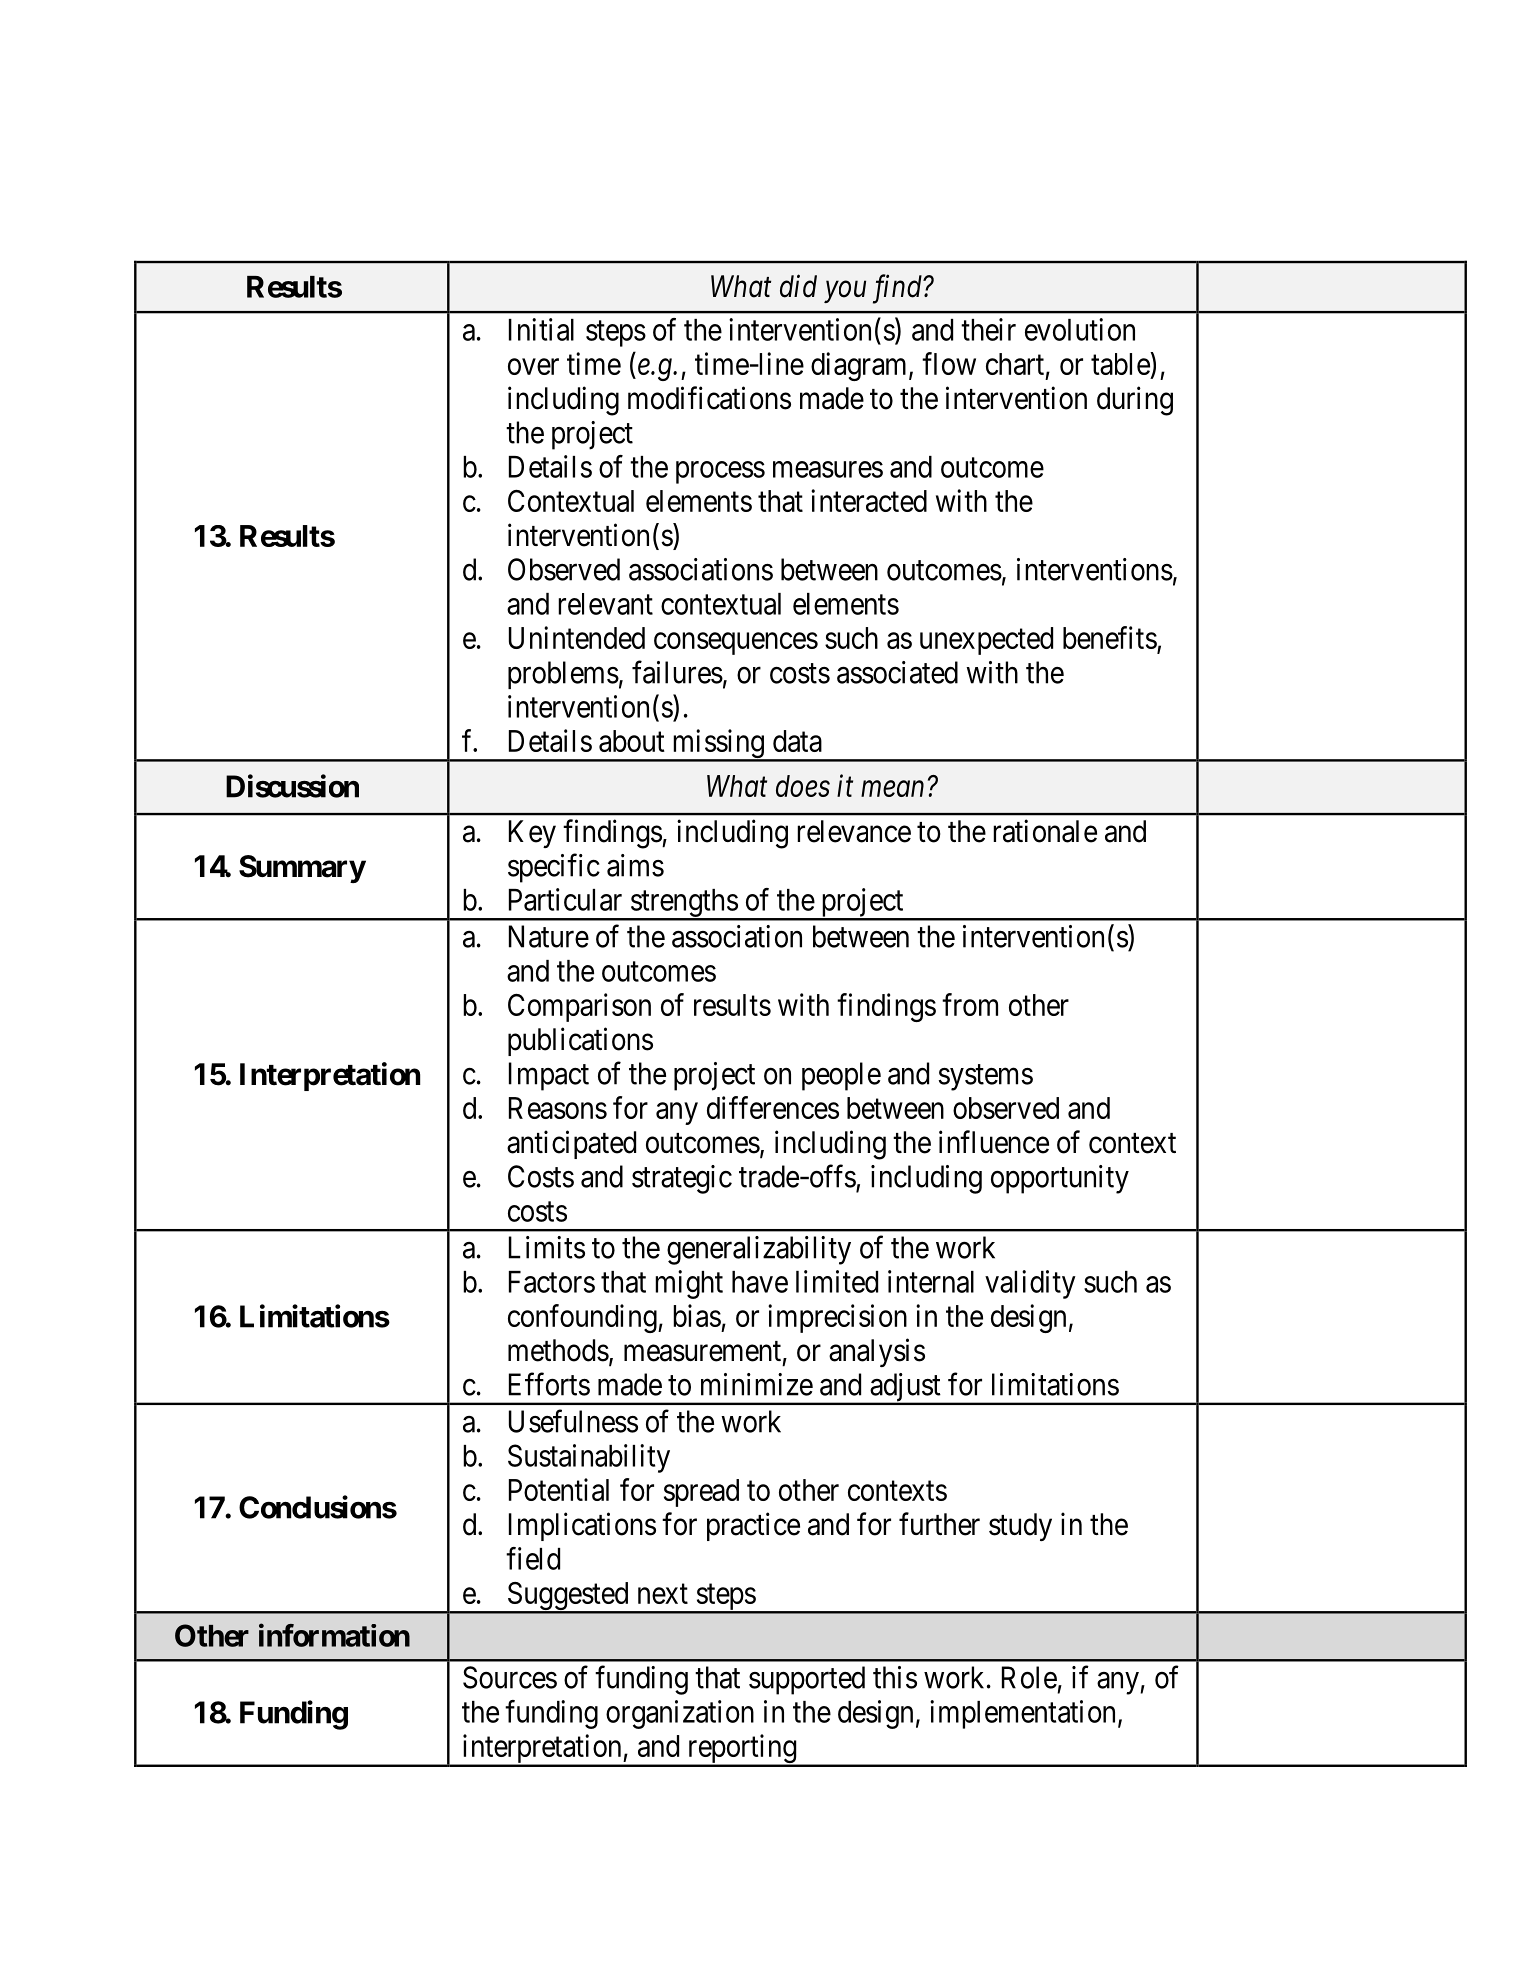 This document has height=1967, width=1520. I want to click on over, so click(533, 366).
